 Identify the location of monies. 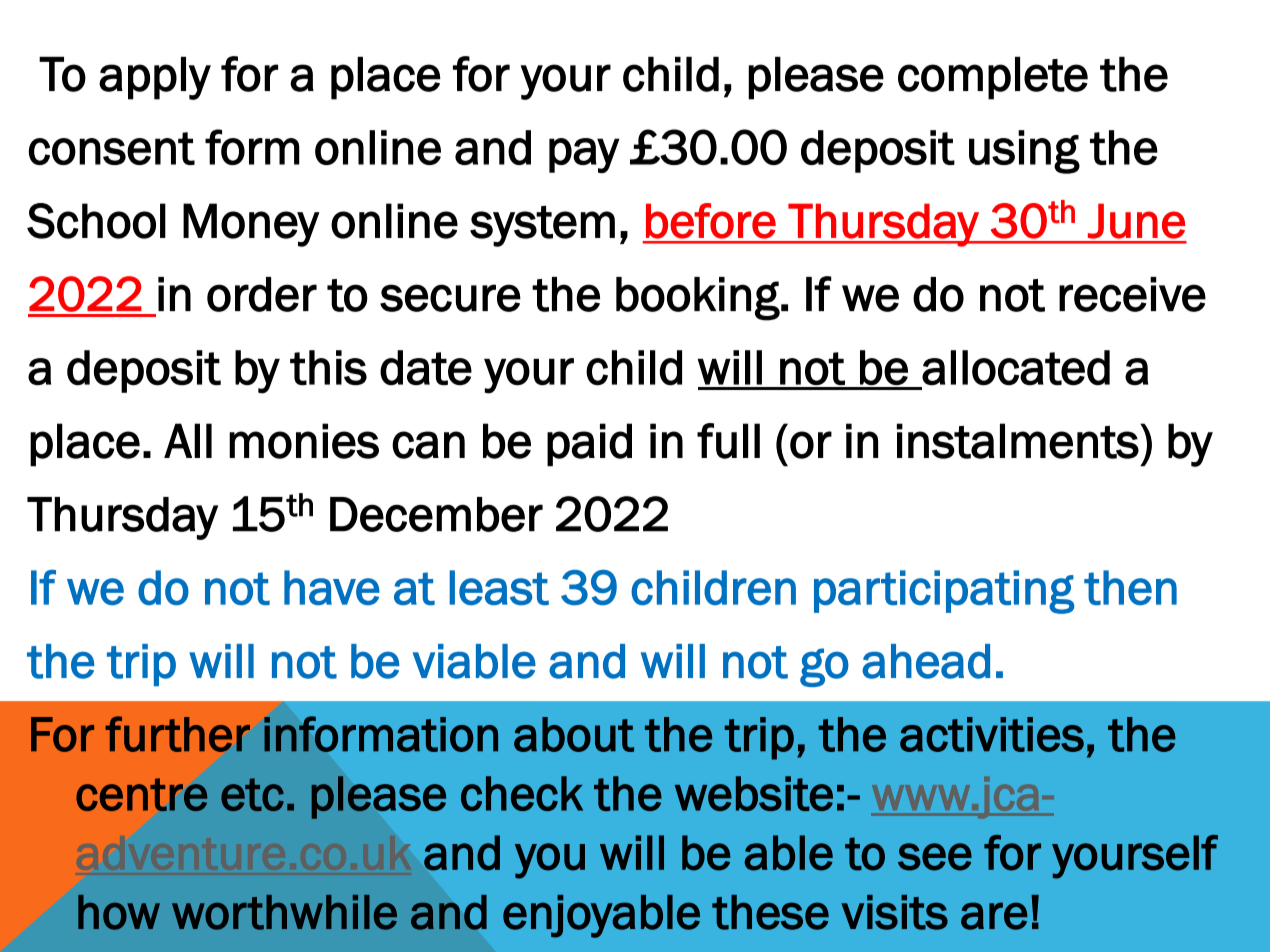
(304, 441).
